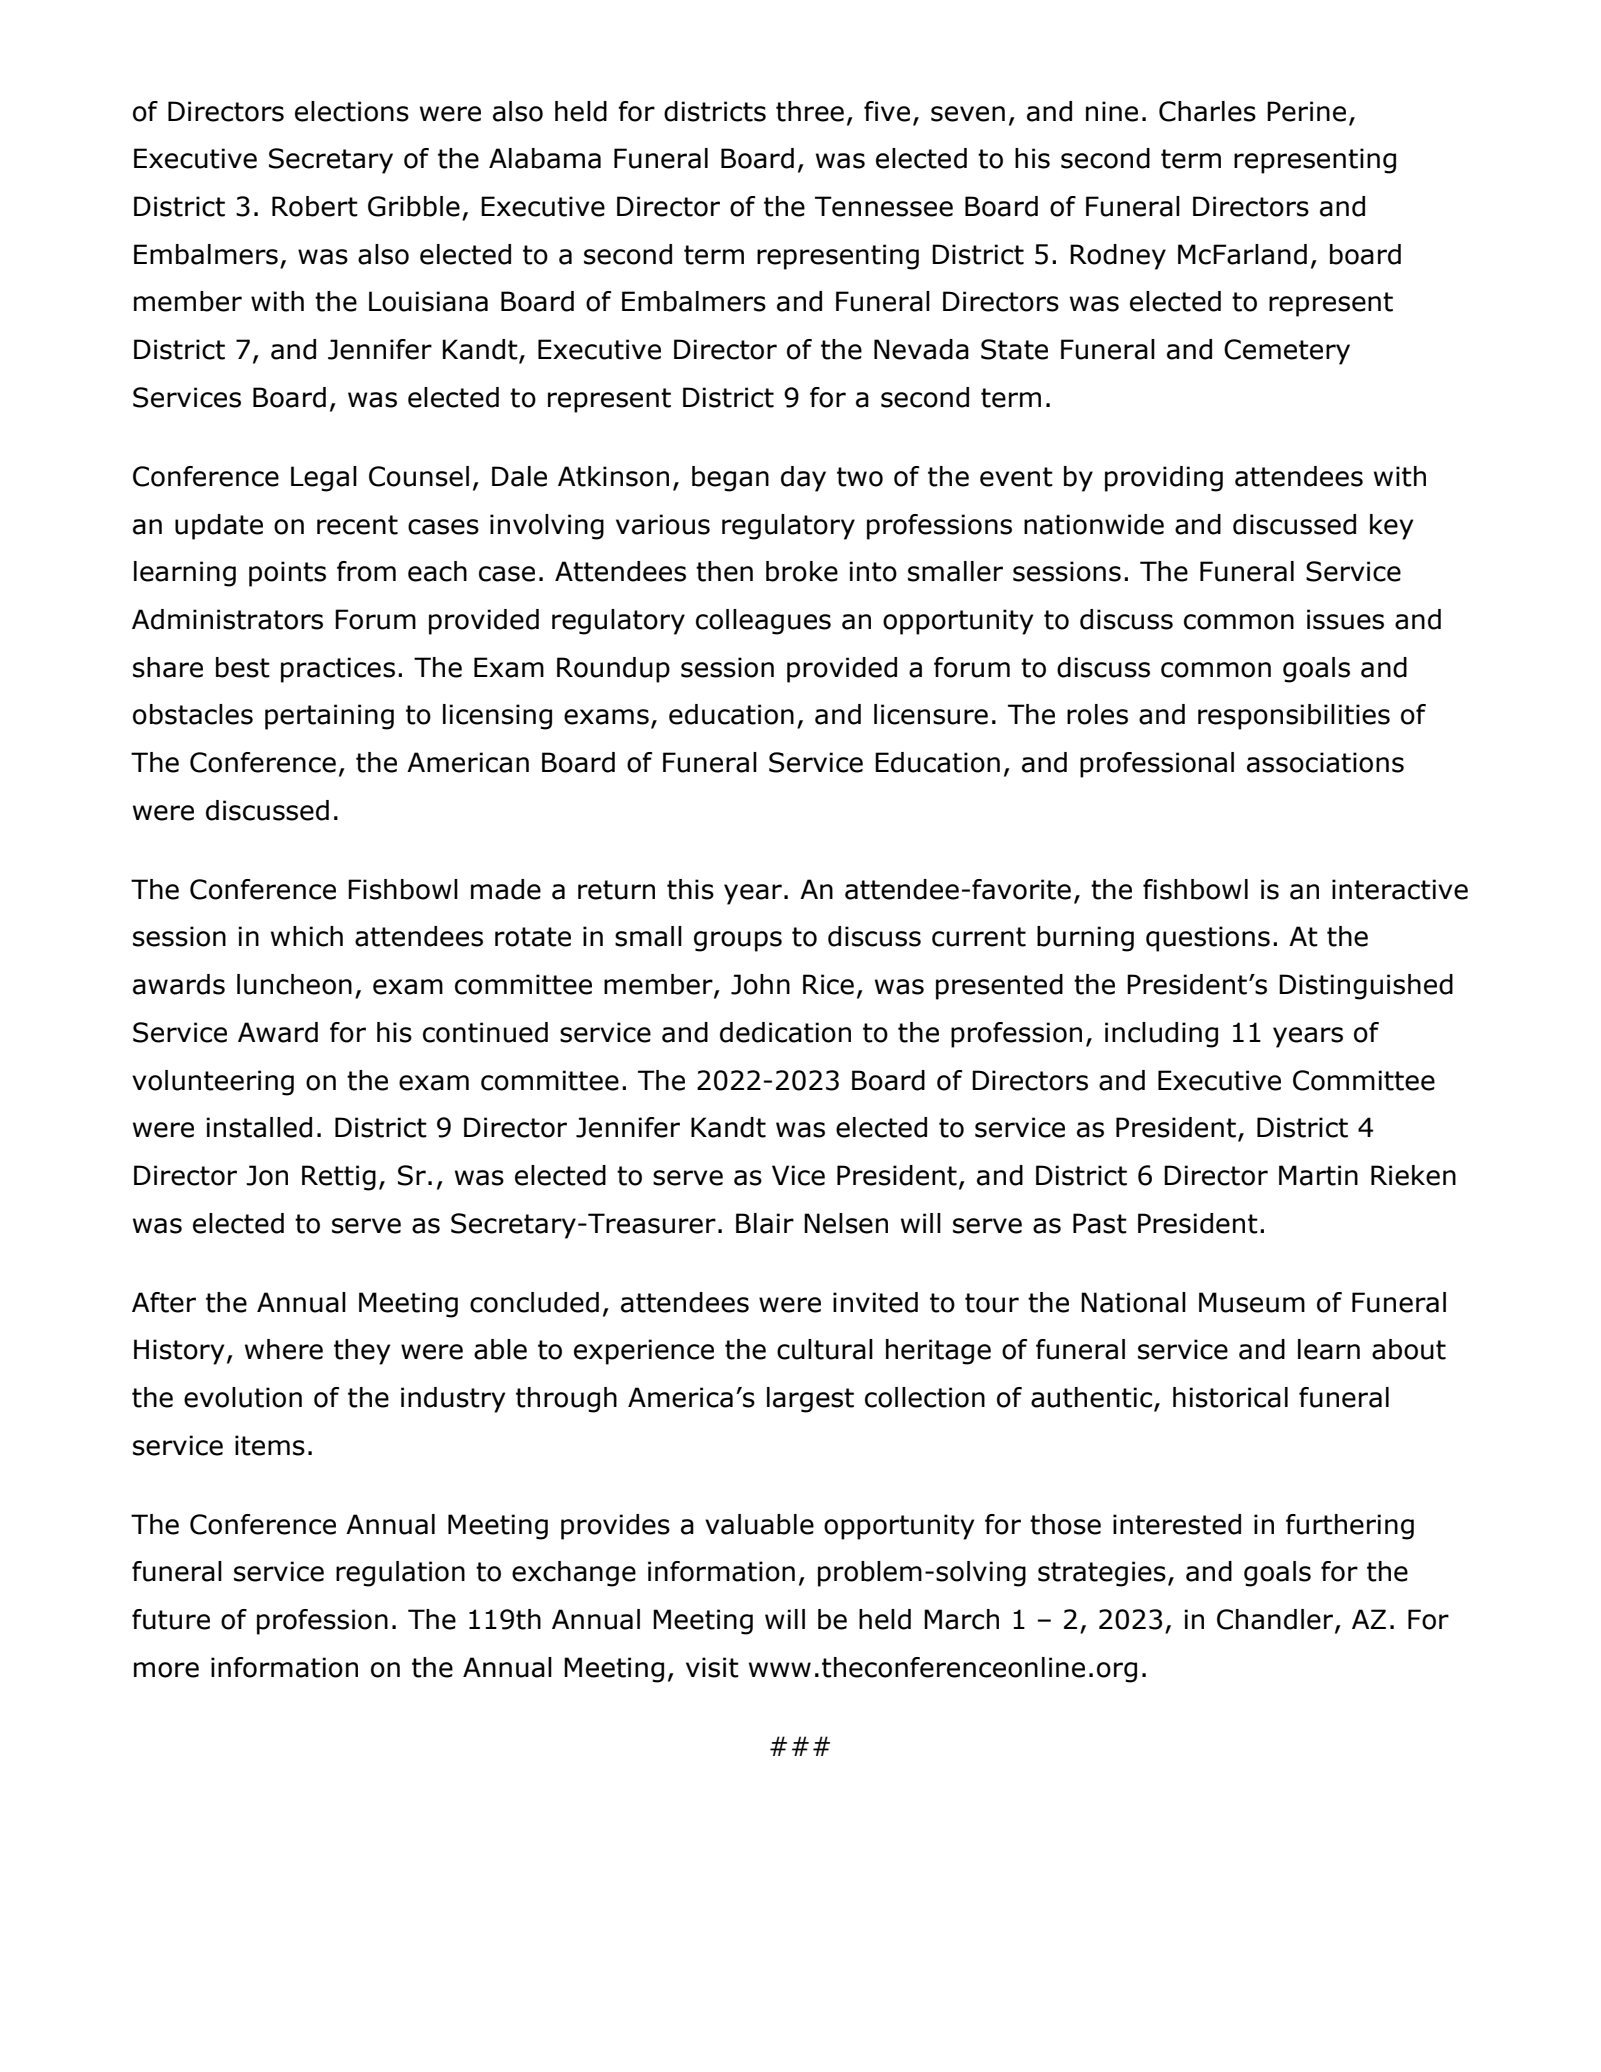 Image resolution: width=1601 pixels, height=2072 pixels. What do you see at coordinates (1208, 939) in the screenshot?
I see `questions` at bounding box center [1208, 939].
